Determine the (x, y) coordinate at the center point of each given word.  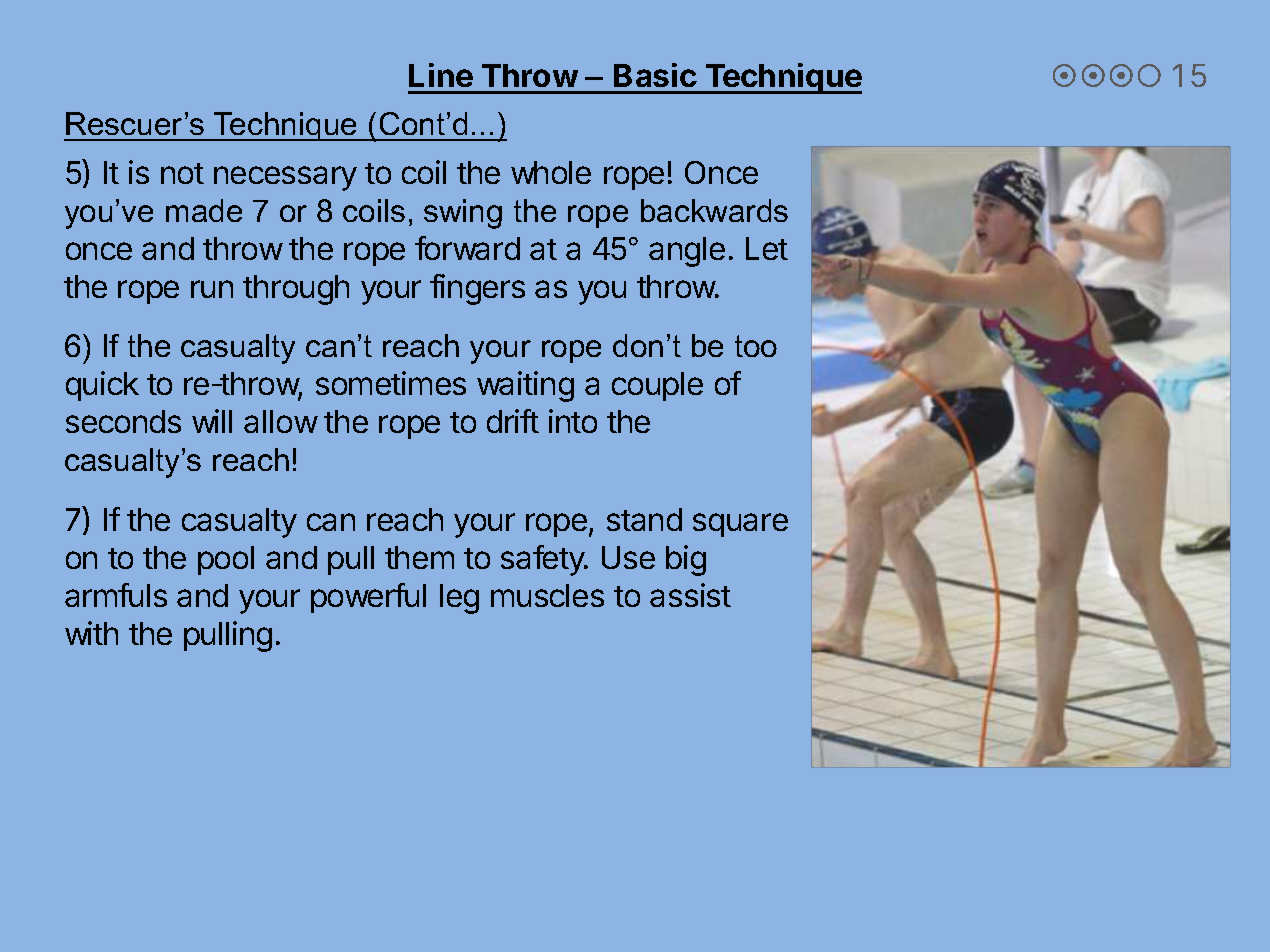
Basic (655, 75)
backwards (714, 210)
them (419, 557)
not (182, 173)
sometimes (391, 383)
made (204, 210)
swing (463, 214)
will (212, 421)
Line (441, 75)
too (756, 346)
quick (102, 386)
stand (644, 519)
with (91, 633)
